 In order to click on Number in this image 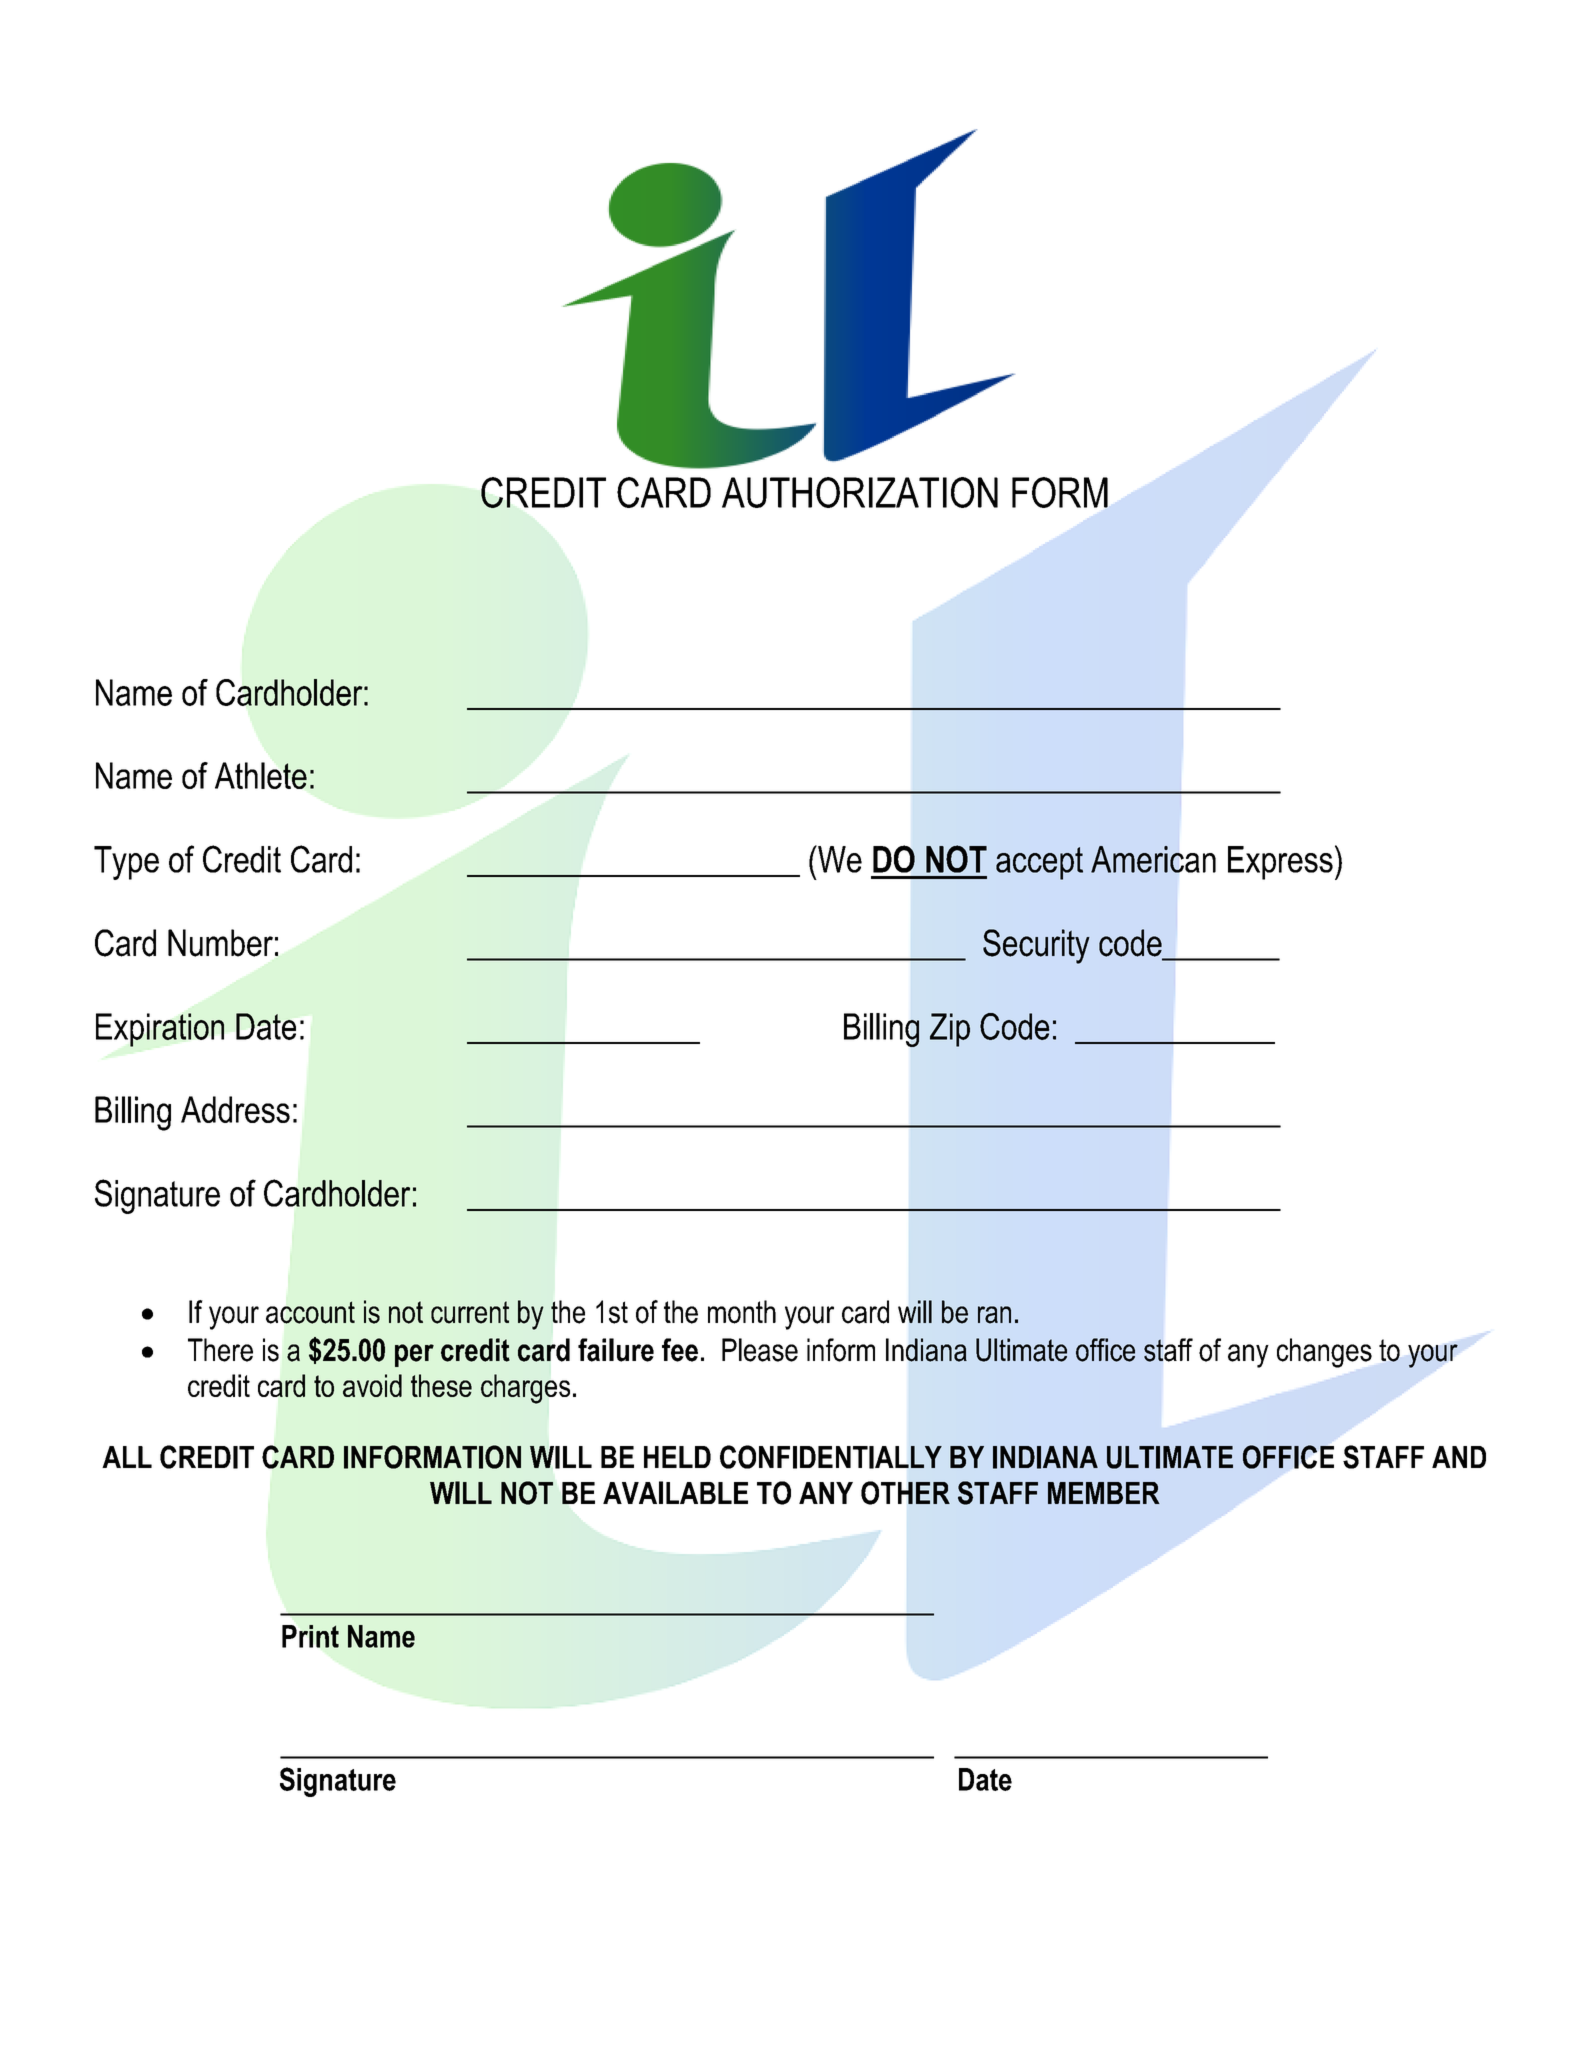, I will do `click(220, 943)`.
